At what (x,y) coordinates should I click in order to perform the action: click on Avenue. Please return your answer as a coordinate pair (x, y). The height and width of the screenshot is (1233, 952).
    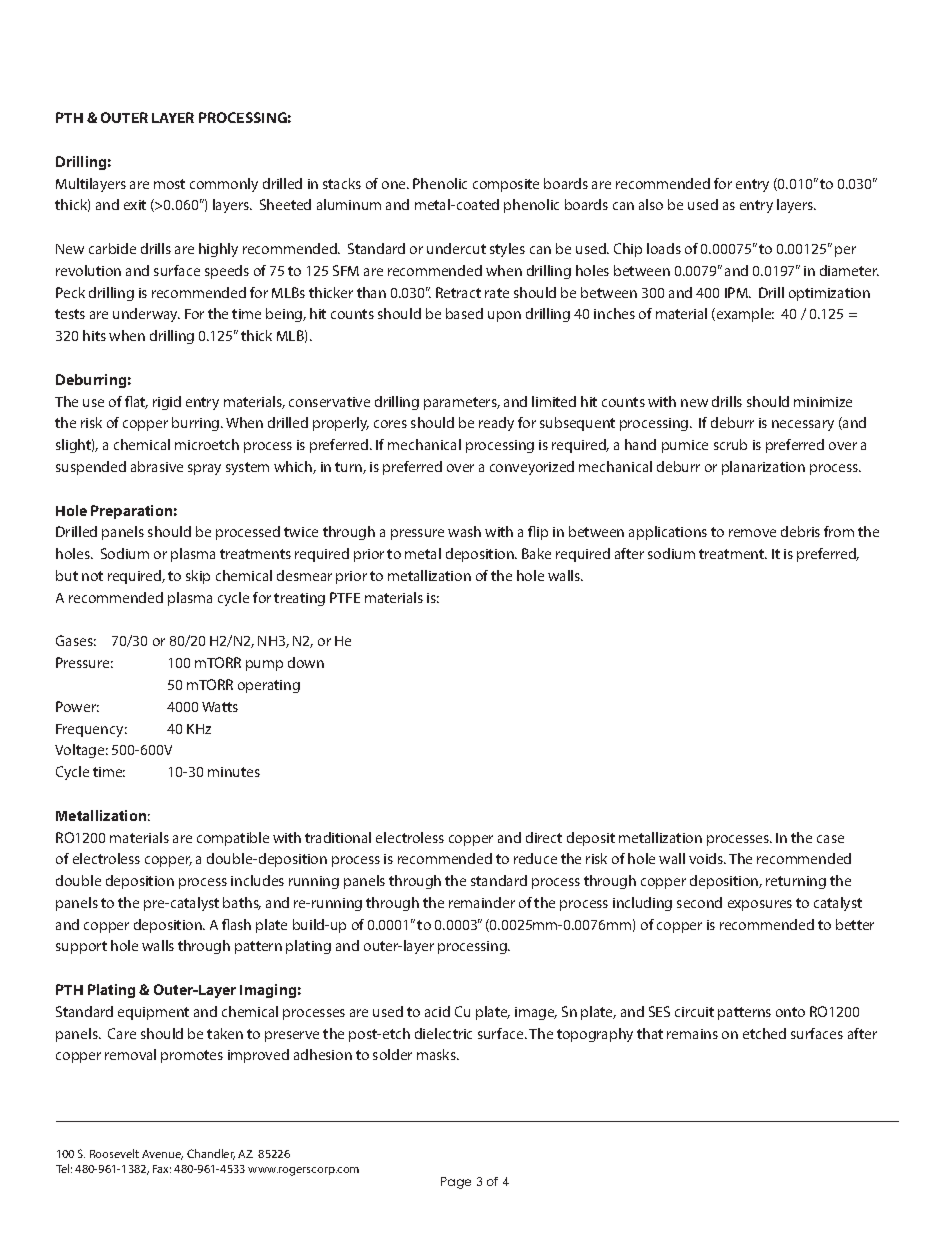
    Looking at the image, I should click on (162, 1155).
